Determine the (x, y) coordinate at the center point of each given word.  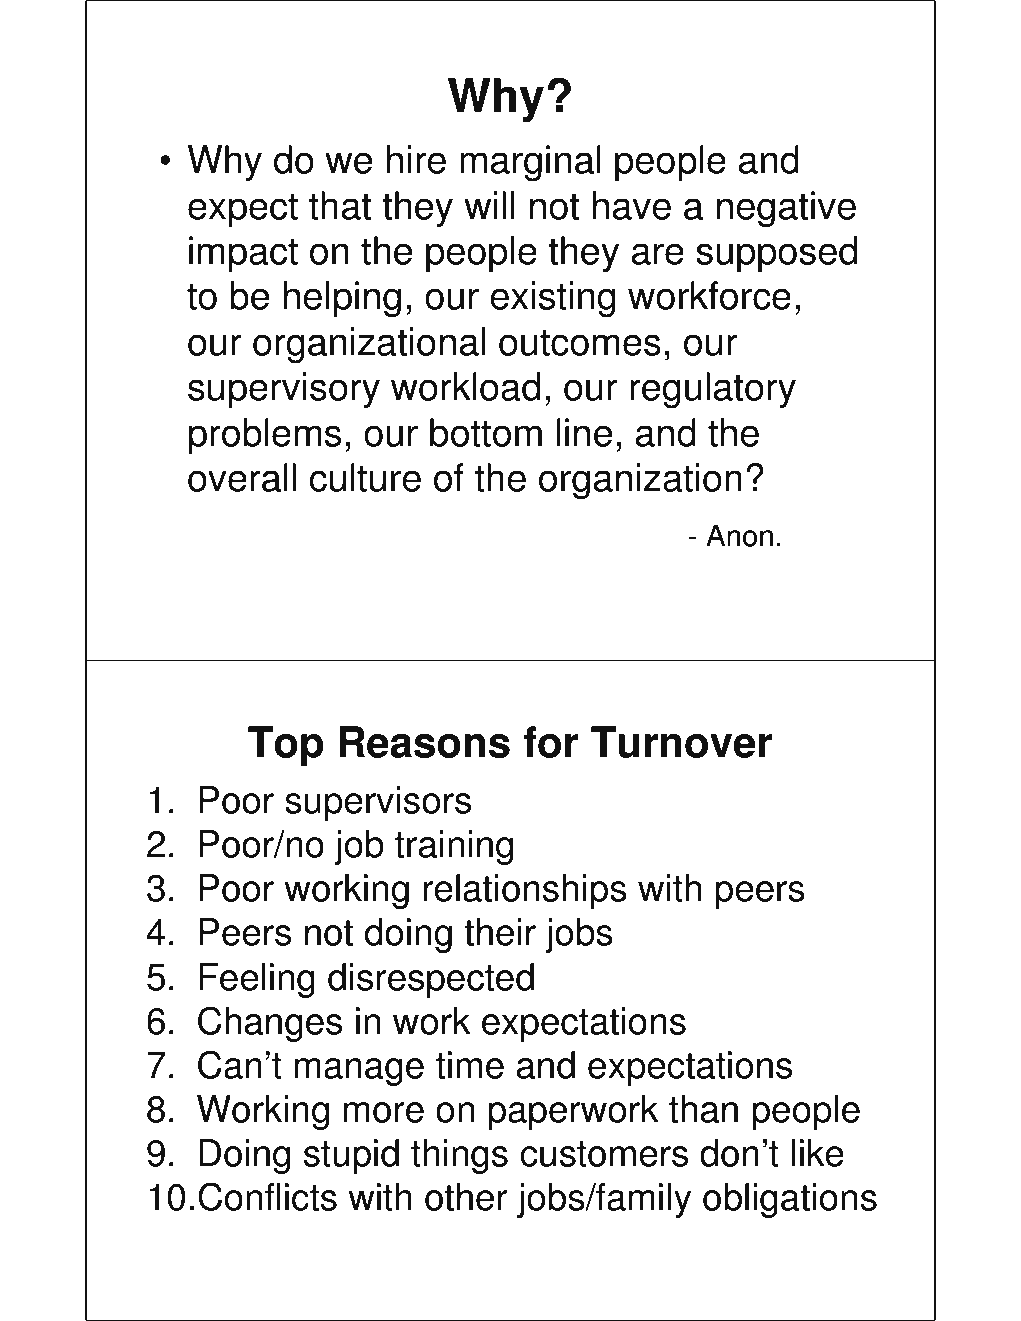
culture (365, 477)
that (340, 205)
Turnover (681, 742)
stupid (351, 1156)
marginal (530, 163)
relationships (525, 891)
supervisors (378, 803)
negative (786, 209)
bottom (486, 432)
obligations (790, 1200)
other (466, 1197)
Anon (739, 535)
